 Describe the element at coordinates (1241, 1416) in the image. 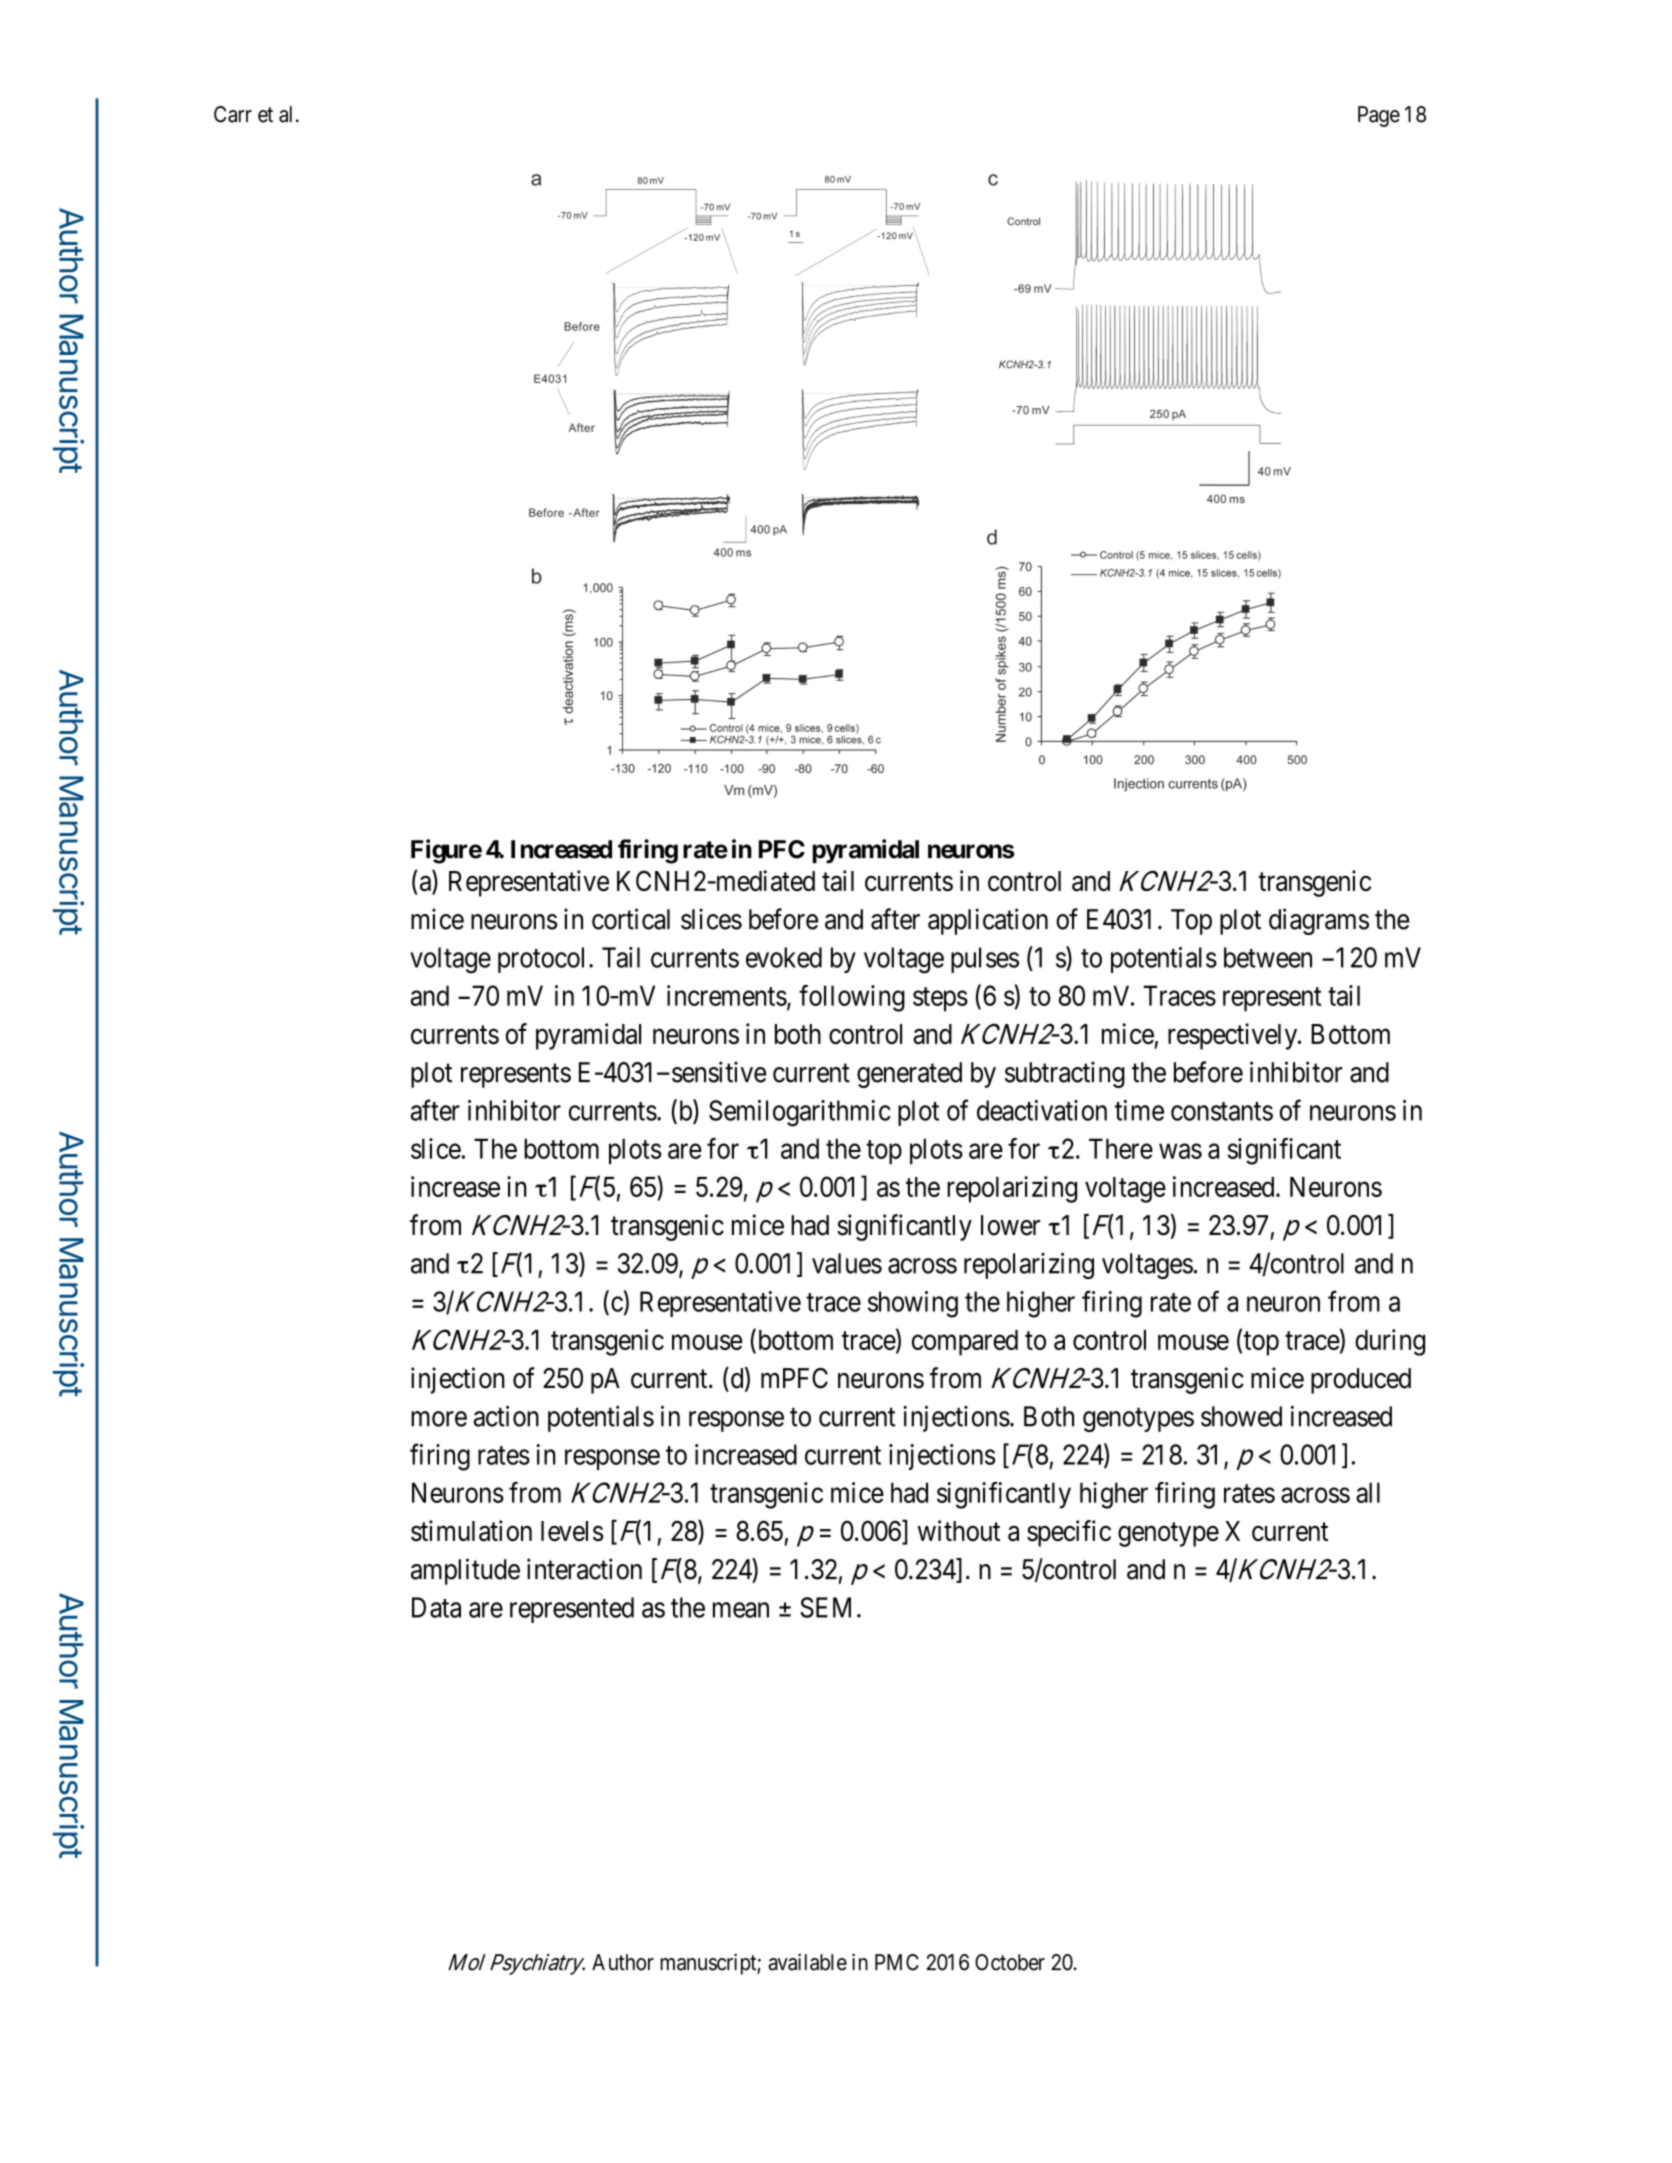

I see `showed` at that location.
